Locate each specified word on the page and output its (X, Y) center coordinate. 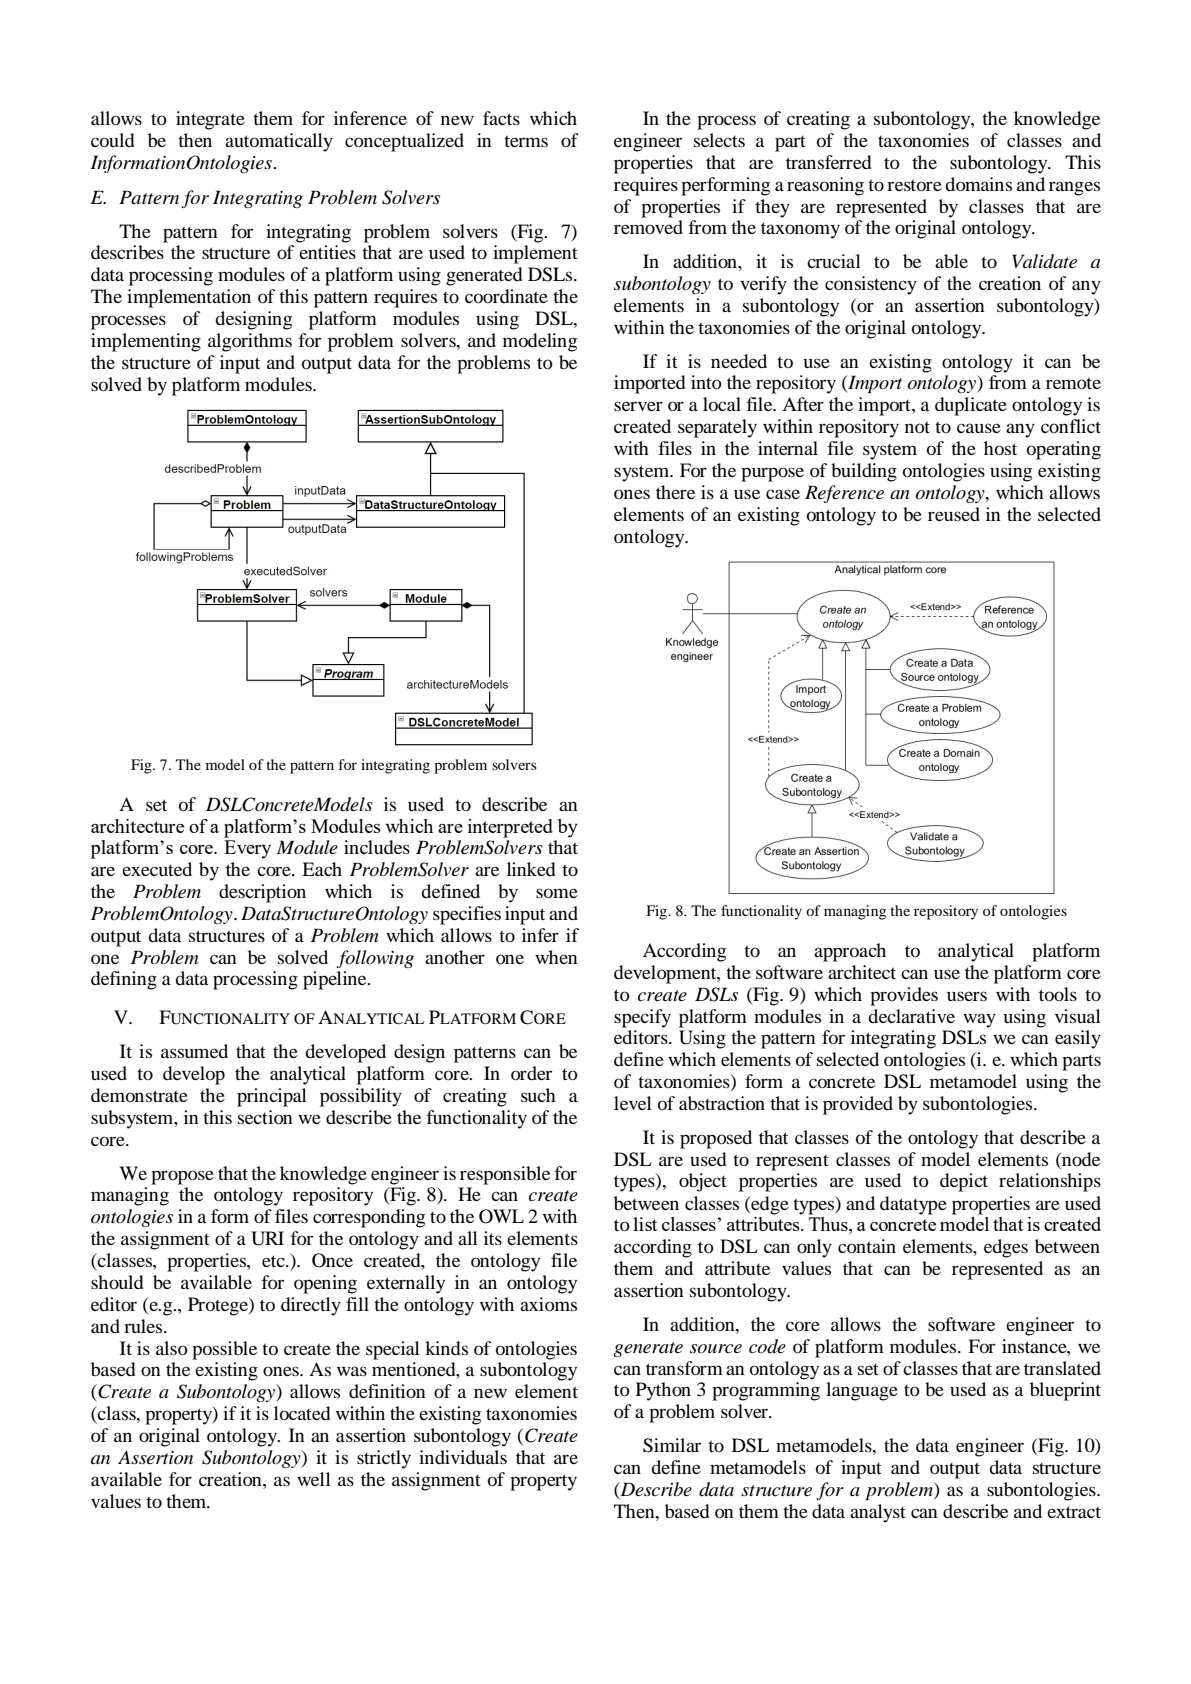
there (675, 492)
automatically (279, 142)
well (314, 1479)
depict (964, 1182)
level (633, 1103)
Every (247, 849)
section (265, 1117)
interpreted (510, 828)
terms (526, 141)
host (1000, 448)
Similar (672, 1445)
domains (978, 184)
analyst (878, 1513)
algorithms (250, 342)
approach (850, 952)
